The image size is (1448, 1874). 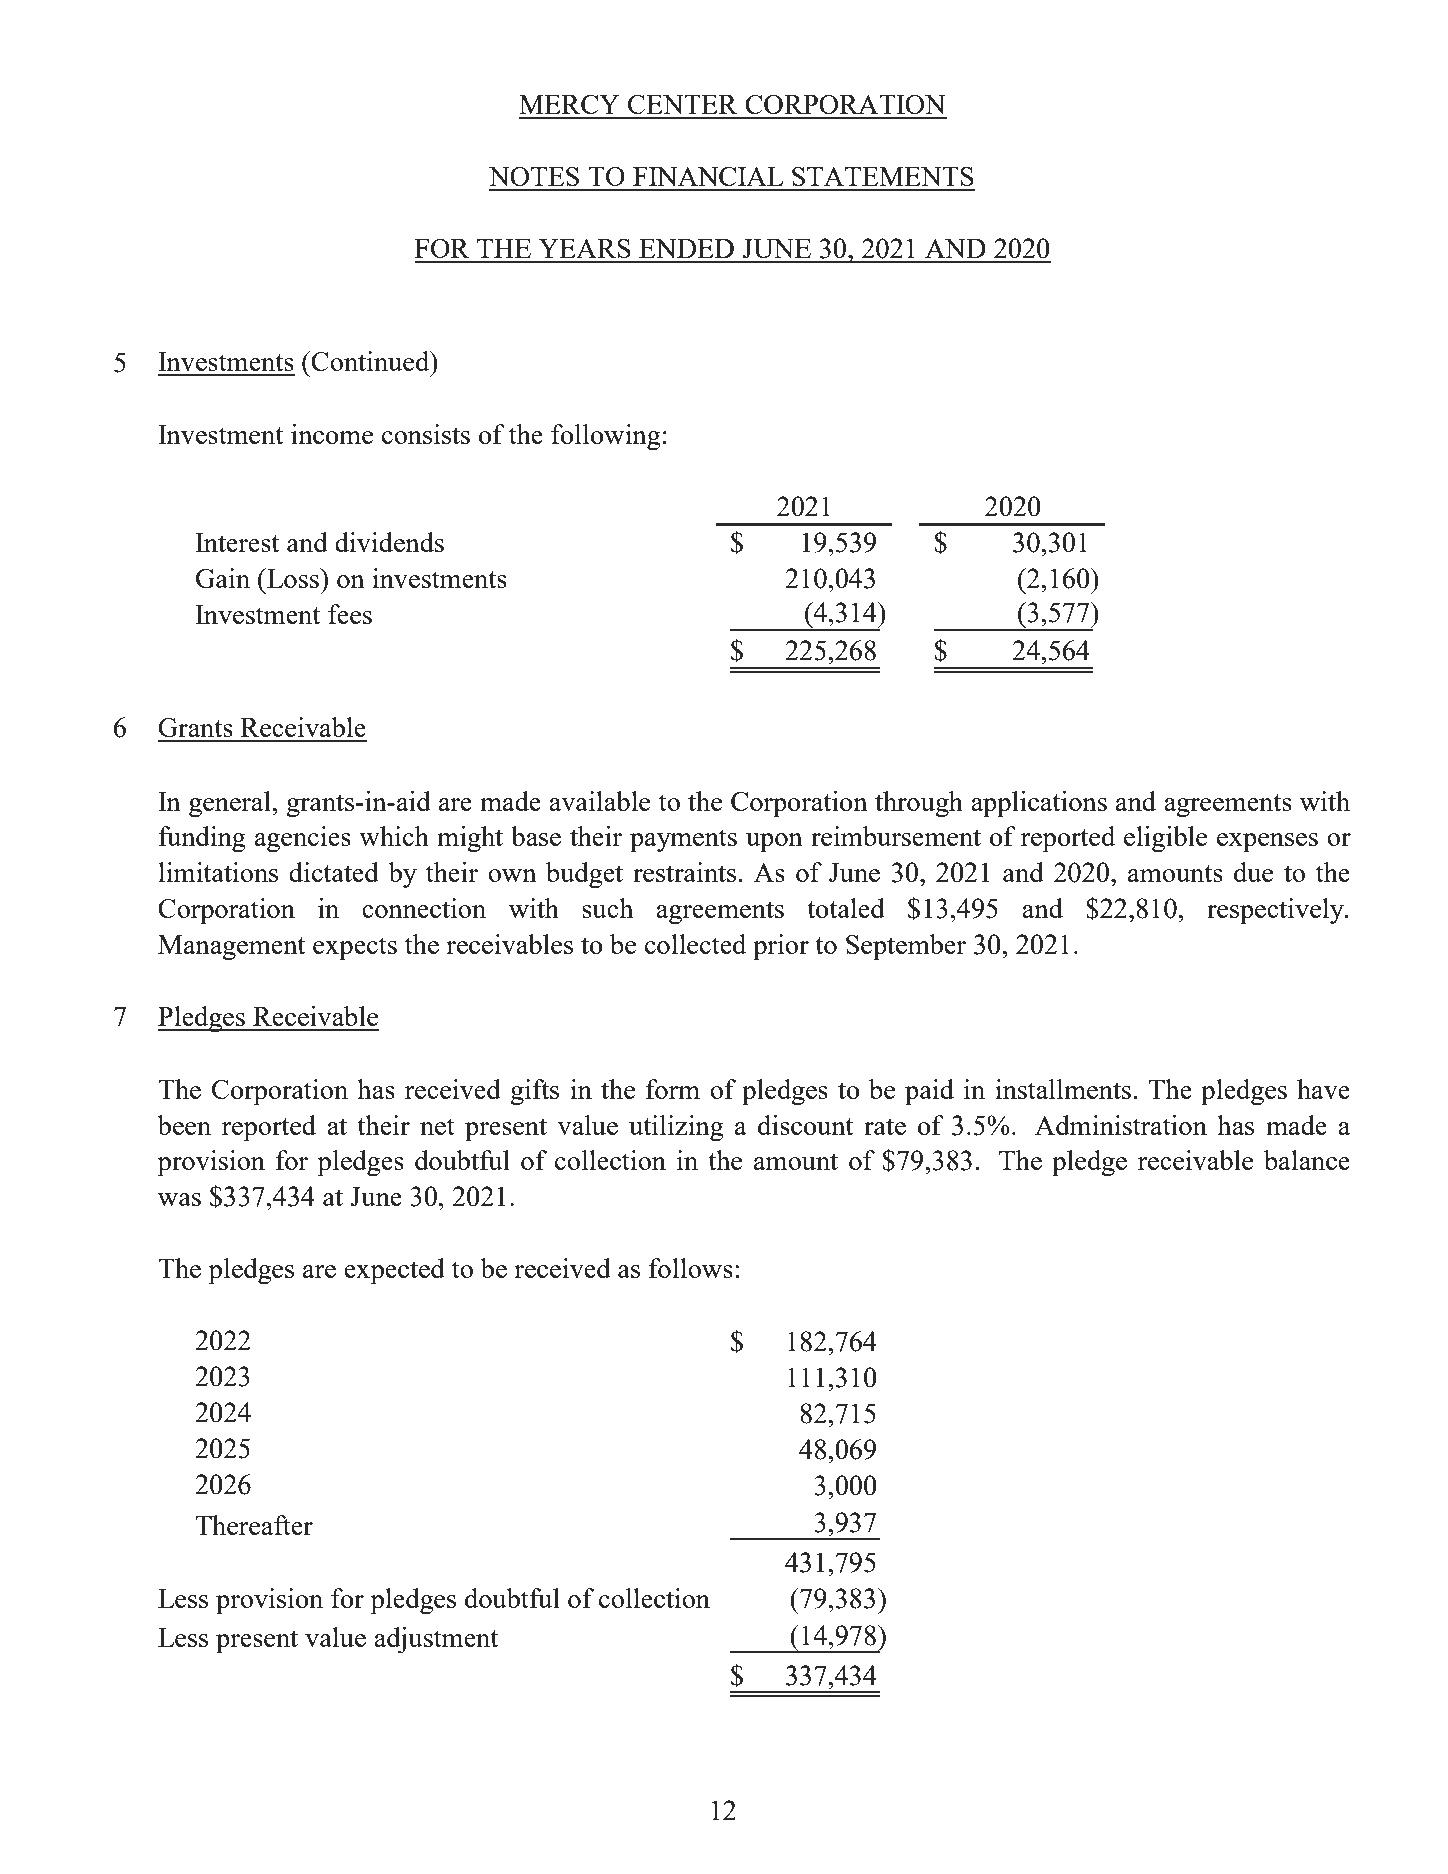 What do you see at coordinates (781, 947) in the page?
I see `prior` at bounding box center [781, 947].
